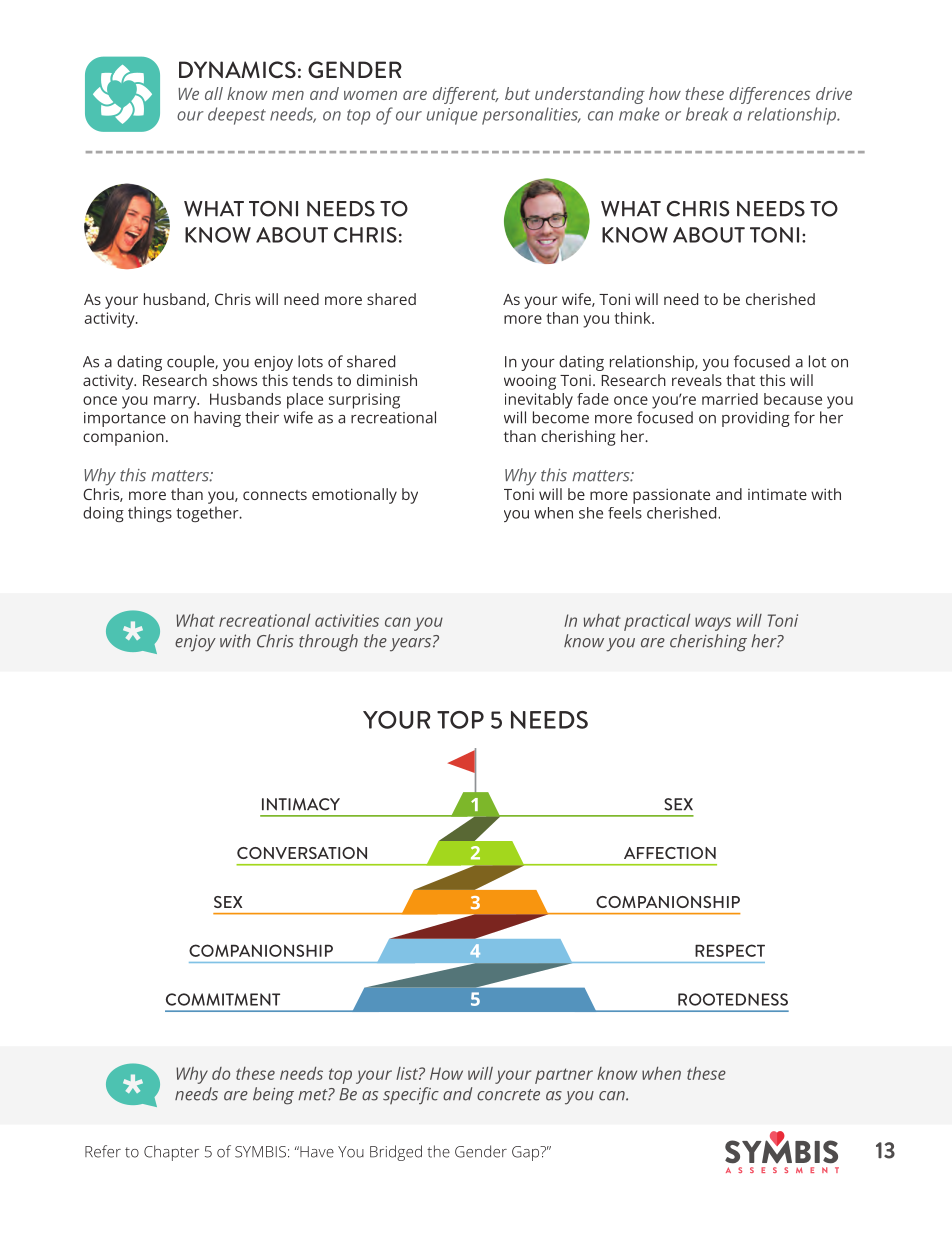  Describe the element at coordinates (208, 514) in the page. I see `together` at that location.
